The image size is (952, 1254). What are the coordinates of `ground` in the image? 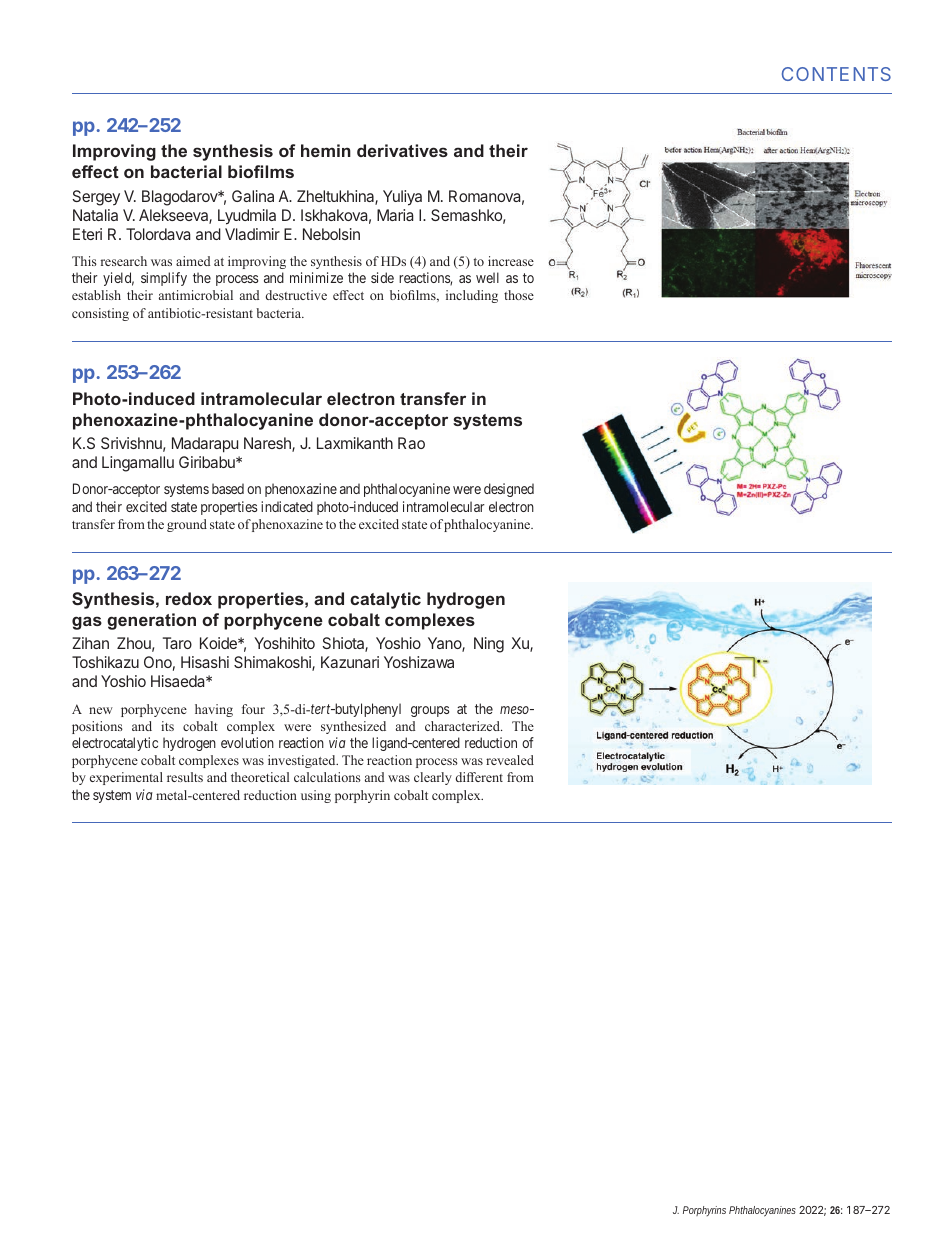 It's located at (187, 525).
